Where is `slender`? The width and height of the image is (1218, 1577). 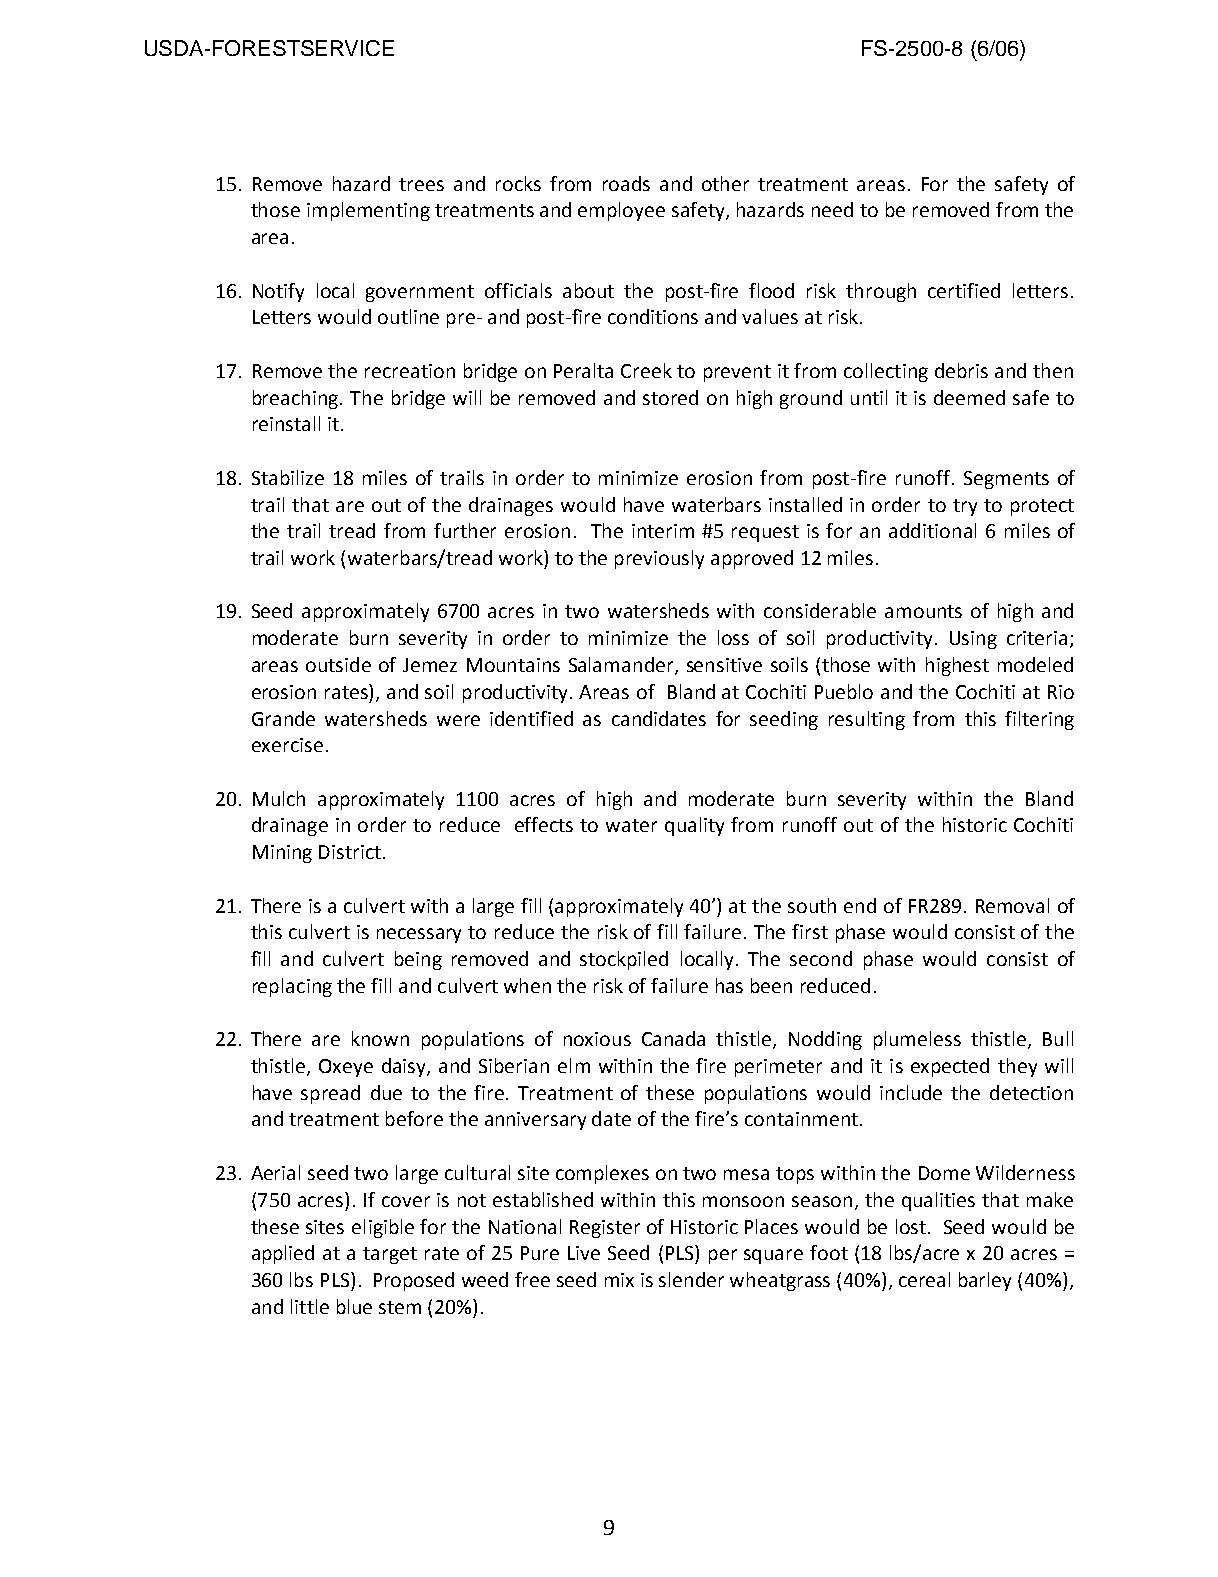 slender is located at coordinates (691, 1279).
